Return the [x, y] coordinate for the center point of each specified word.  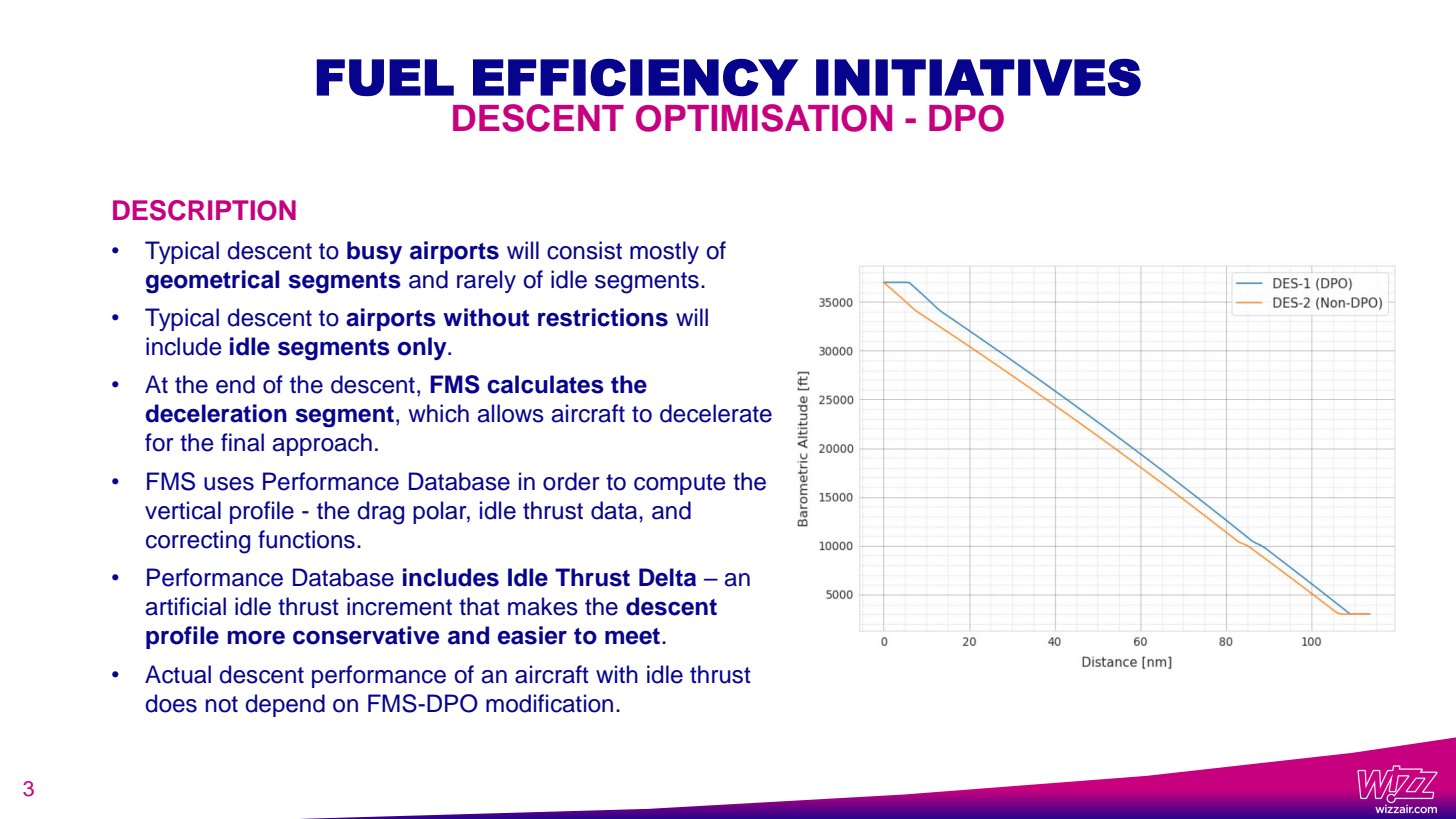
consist [584, 250]
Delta [667, 577]
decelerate [716, 413]
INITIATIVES [978, 77]
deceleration [216, 413]
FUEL [385, 77]
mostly [664, 252]
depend [285, 705]
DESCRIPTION [204, 210]
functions [306, 539]
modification [549, 703]
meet [634, 636]
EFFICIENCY [635, 77]
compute [680, 484]
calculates [545, 384]
